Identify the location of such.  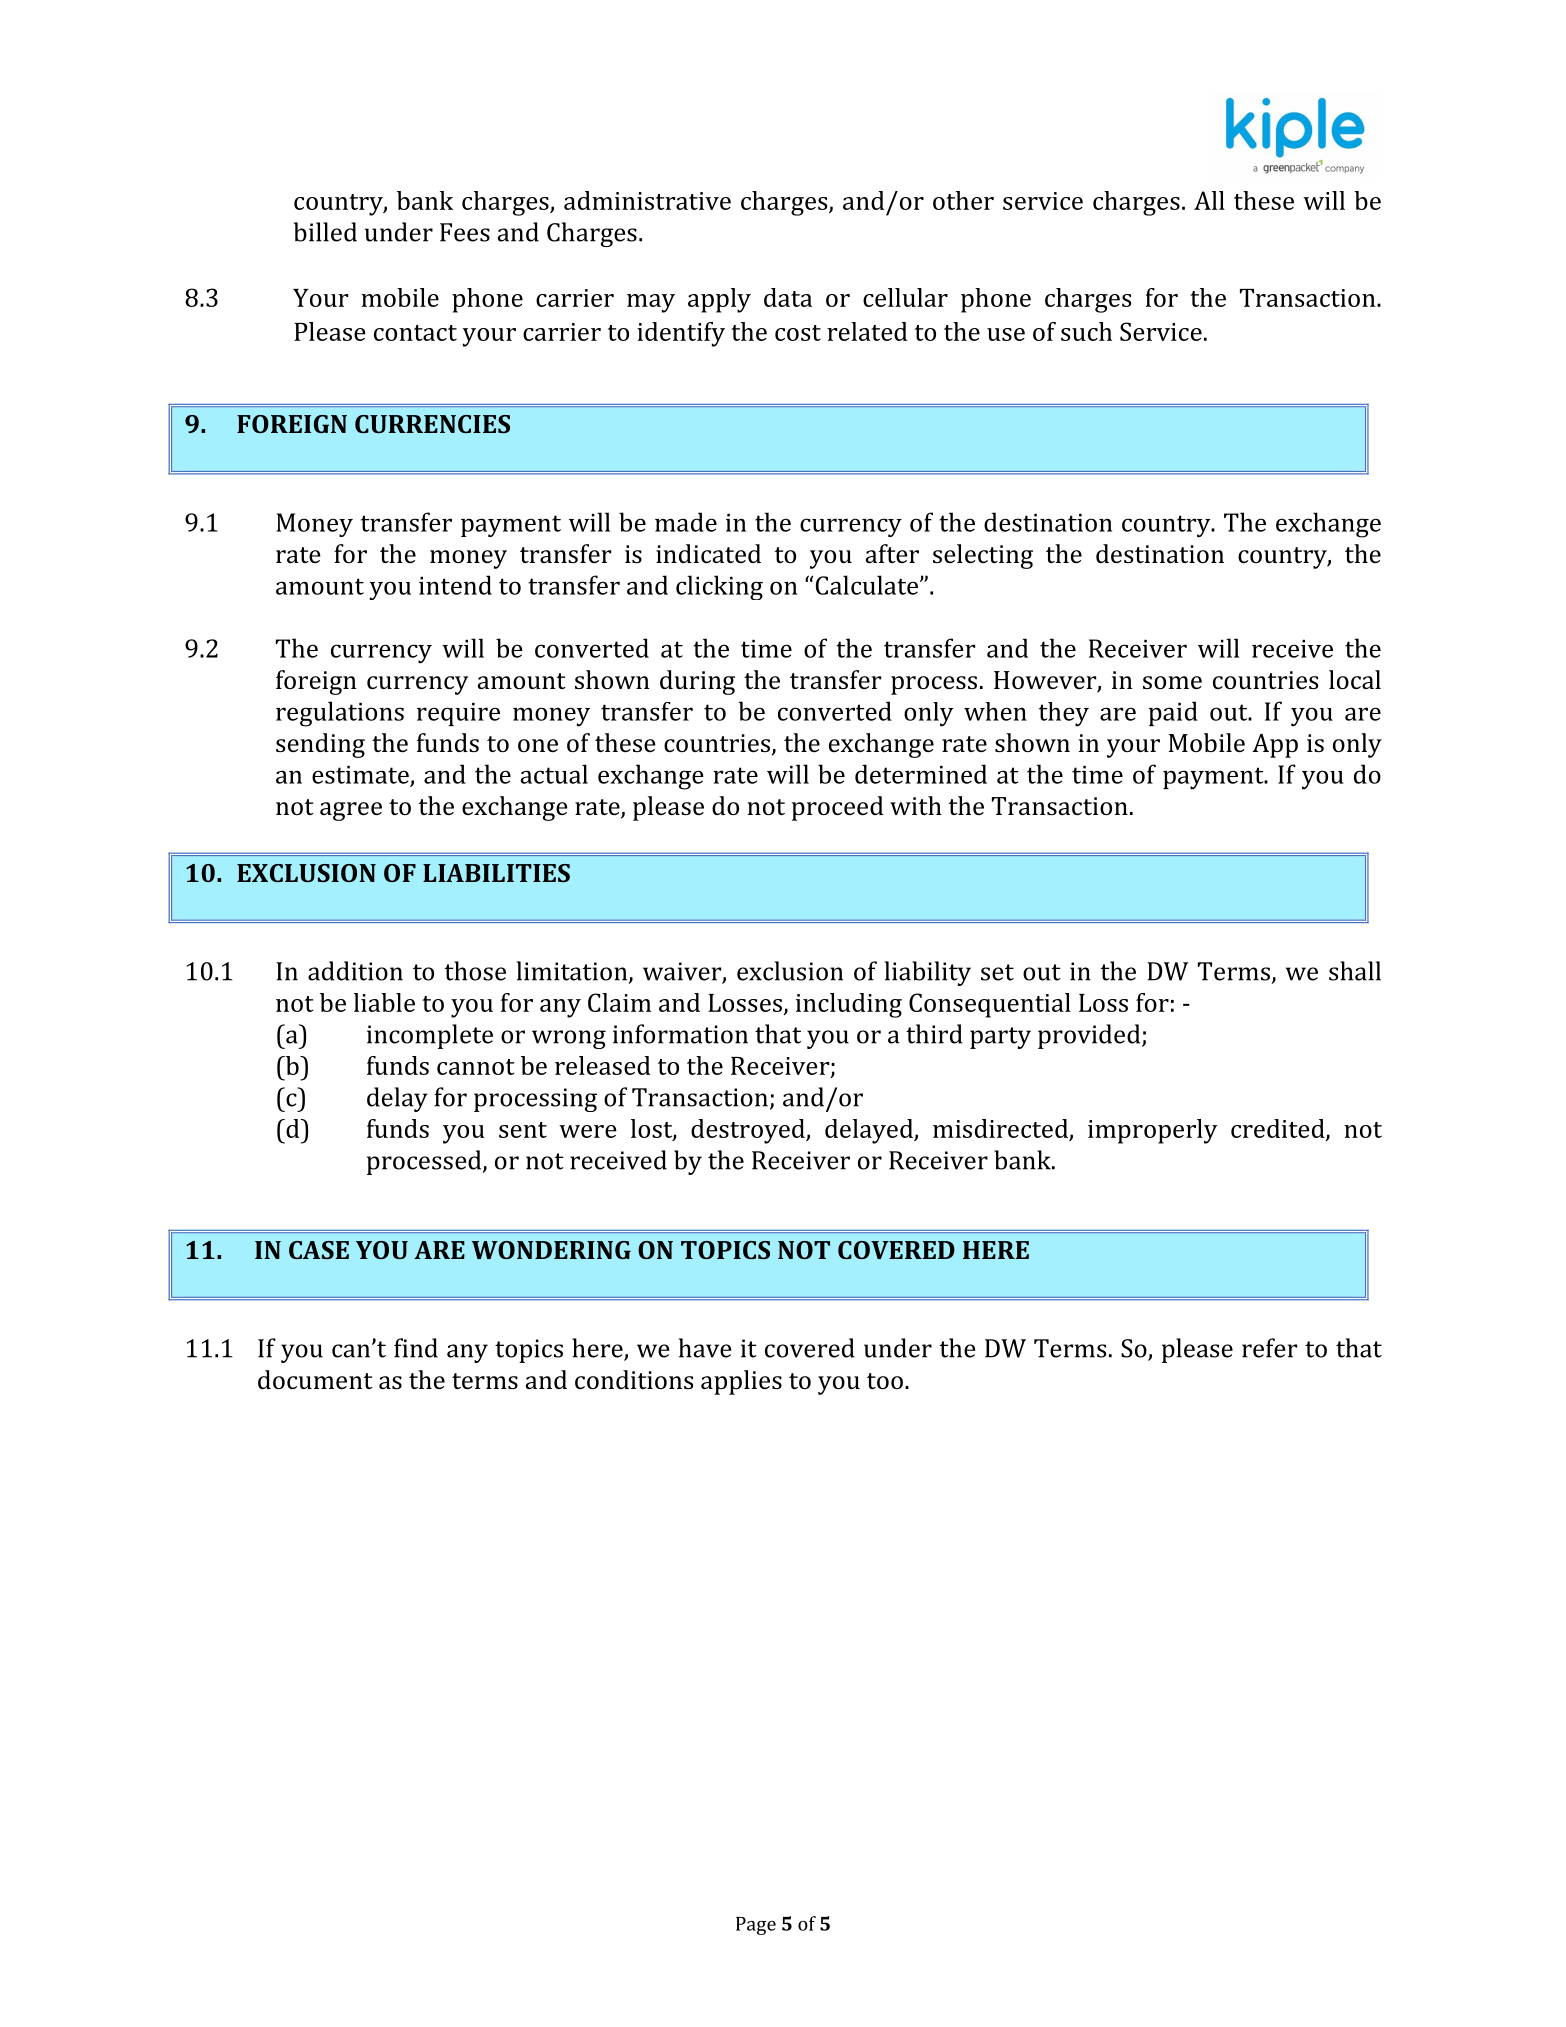
(1086, 331).
